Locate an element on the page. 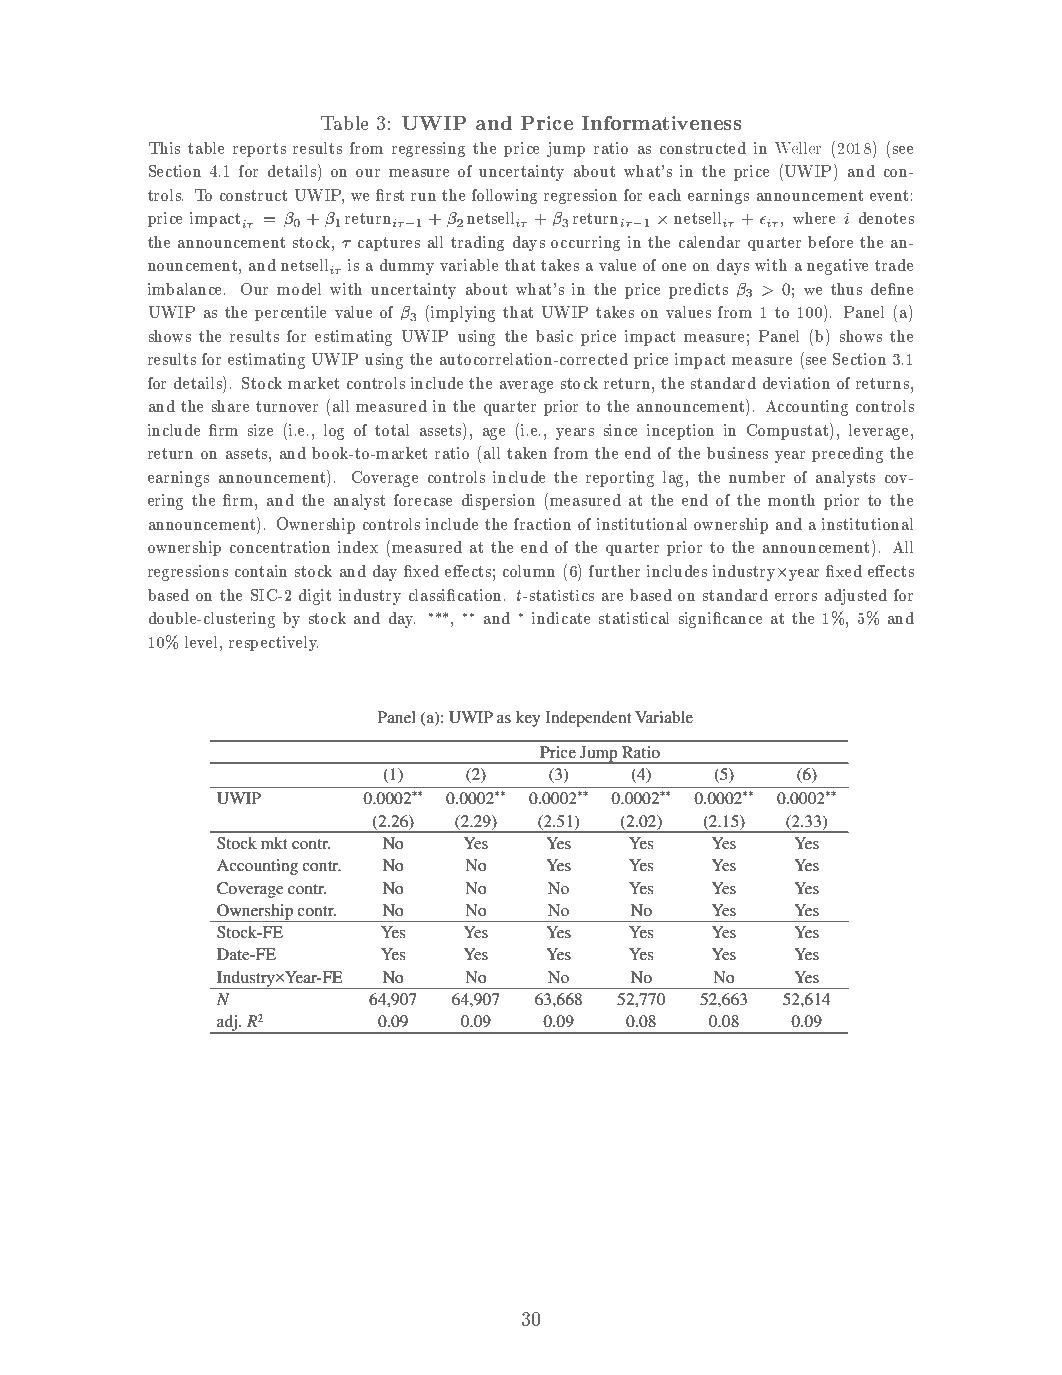  taken is located at coordinates (527, 453).
